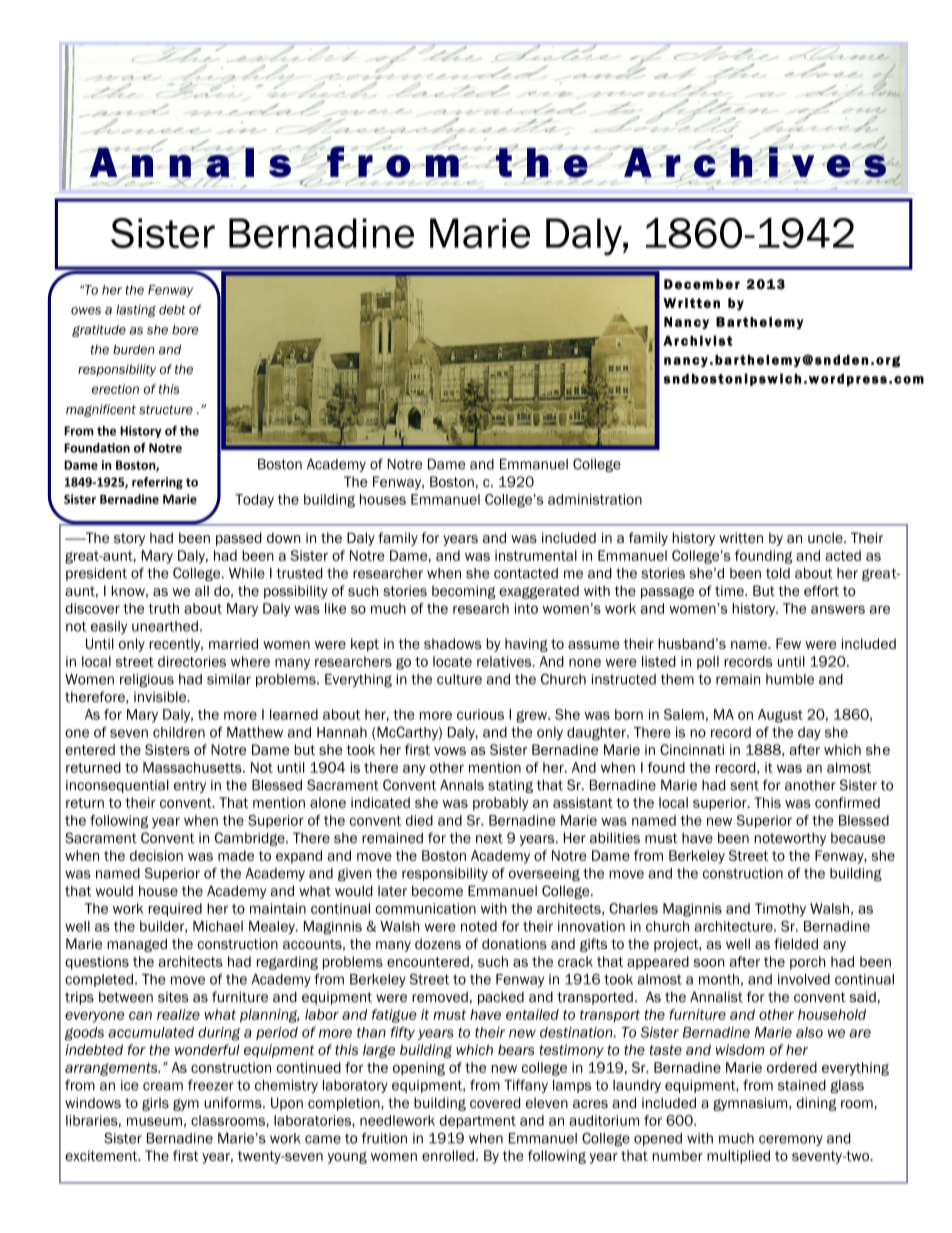 The image size is (952, 1233). I want to click on time, so click(730, 590).
